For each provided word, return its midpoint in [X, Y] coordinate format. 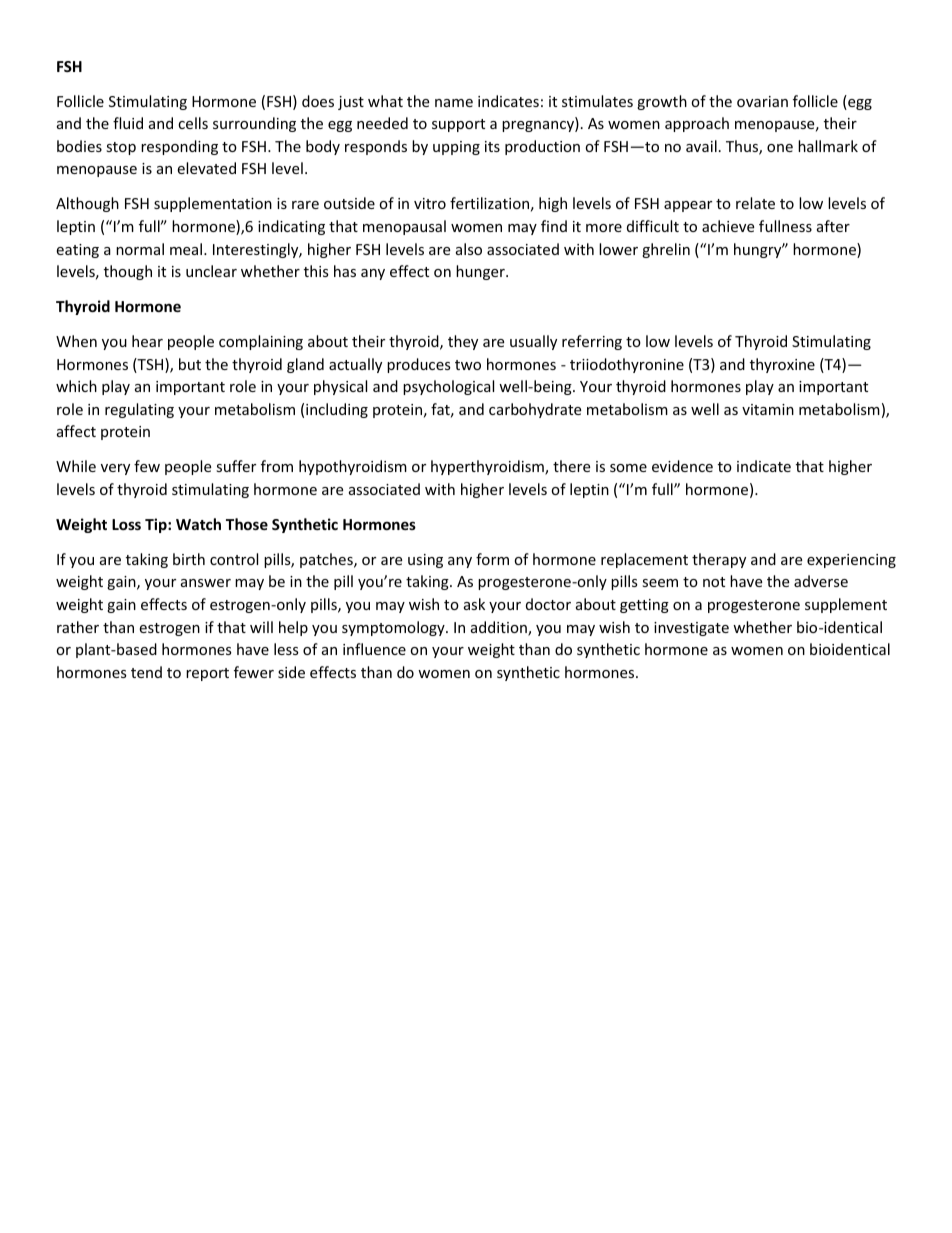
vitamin [768, 409]
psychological [448, 387]
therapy [719, 560]
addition [500, 628]
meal [187, 249]
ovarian [762, 101]
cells [193, 123]
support [458, 125]
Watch [198, 524]
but [190, 364]
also [469, 249]
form [492, 559]
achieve [728, 226]
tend [146, 672]
